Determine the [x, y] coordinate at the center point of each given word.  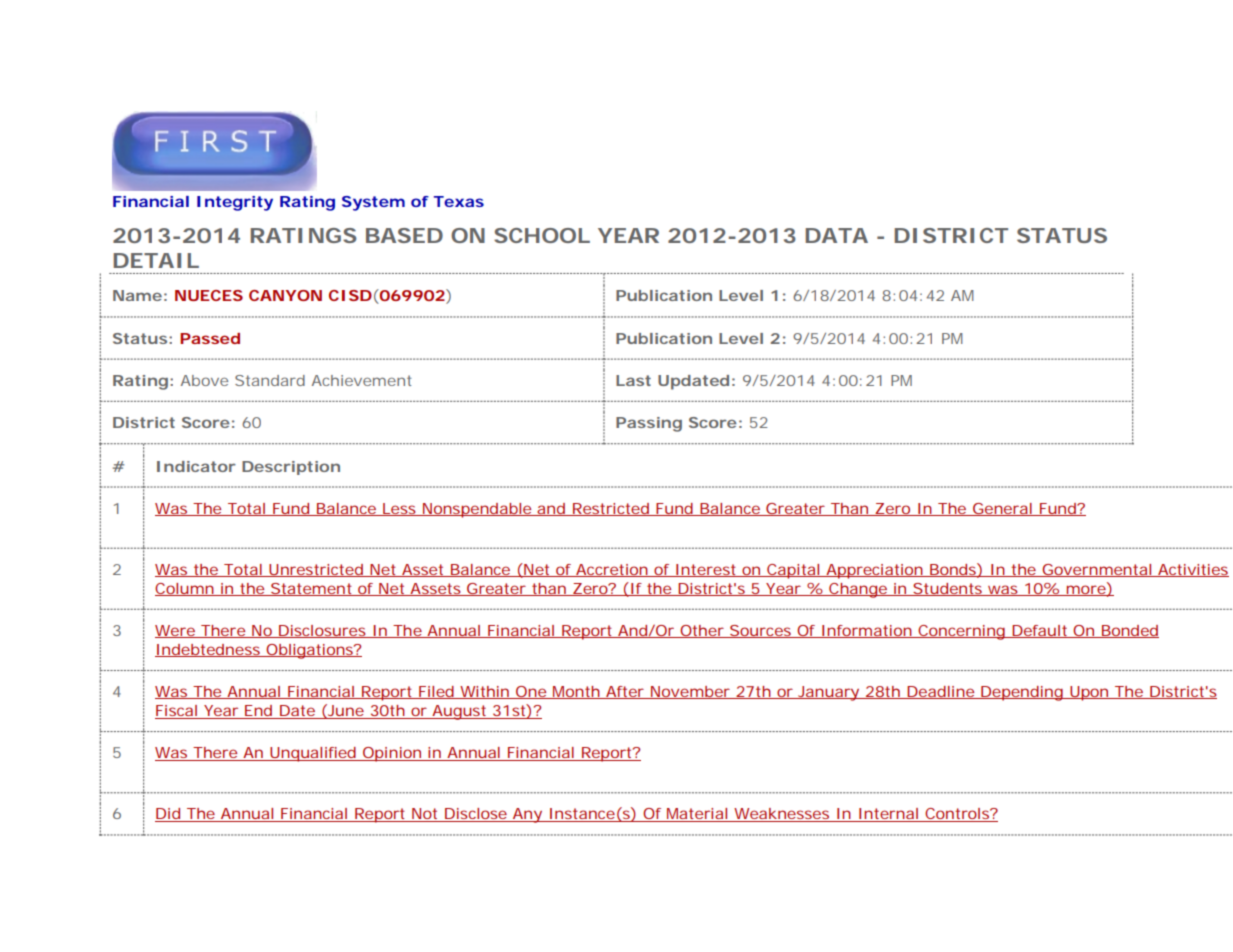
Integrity [235, 203]
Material [697, 815]
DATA [836, 235]
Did [169, 815]
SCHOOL [542, 235]
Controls [958, 815]
